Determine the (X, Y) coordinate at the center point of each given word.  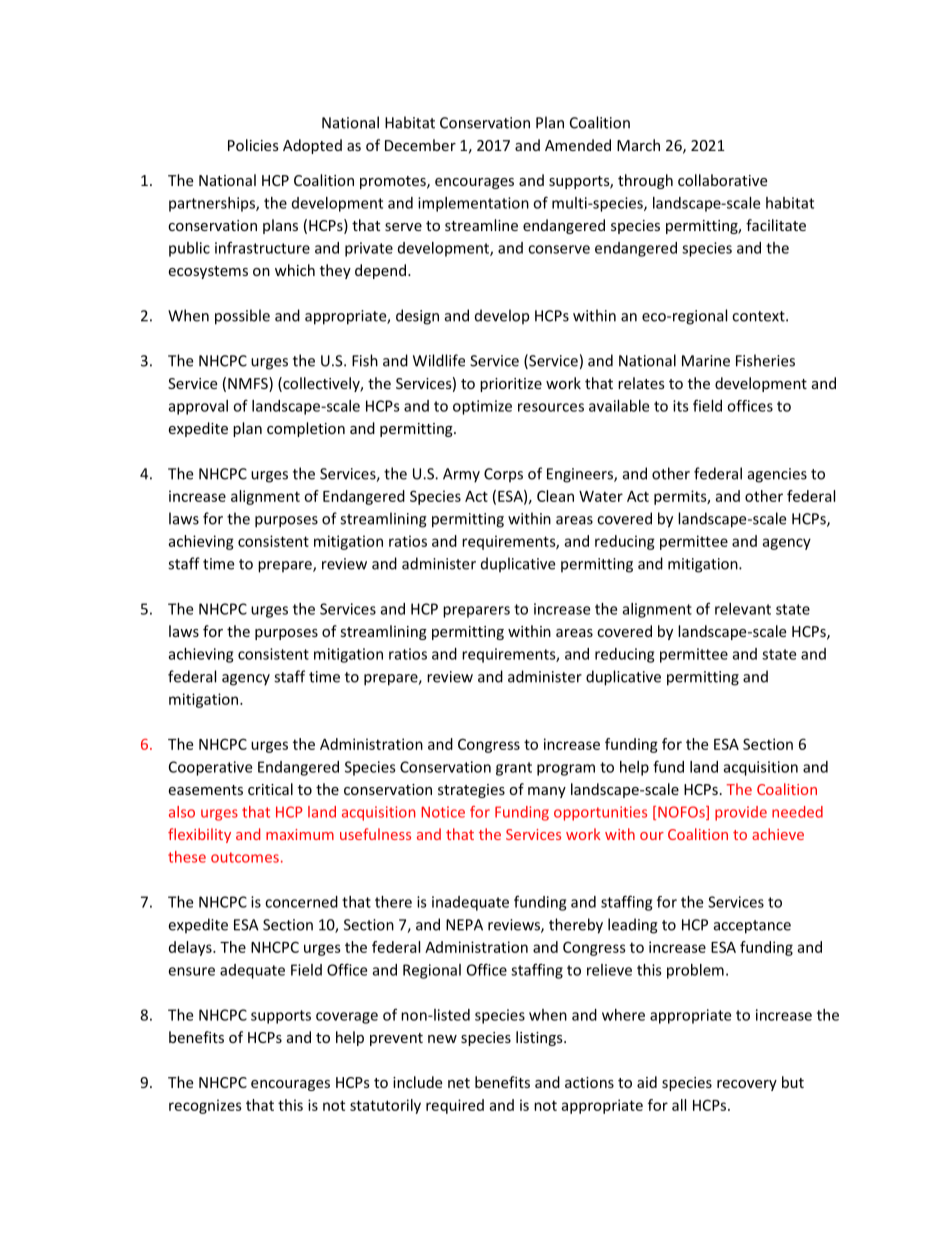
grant (514, 769)
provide (741, 813)
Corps (503, 475)
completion (306, 429)
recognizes (205, 1106)
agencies (777, 475)
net (459, 1083)
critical (270, 789)
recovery (747, 1085)
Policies (253, 145)
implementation (473, 204)
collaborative (722, 180)
